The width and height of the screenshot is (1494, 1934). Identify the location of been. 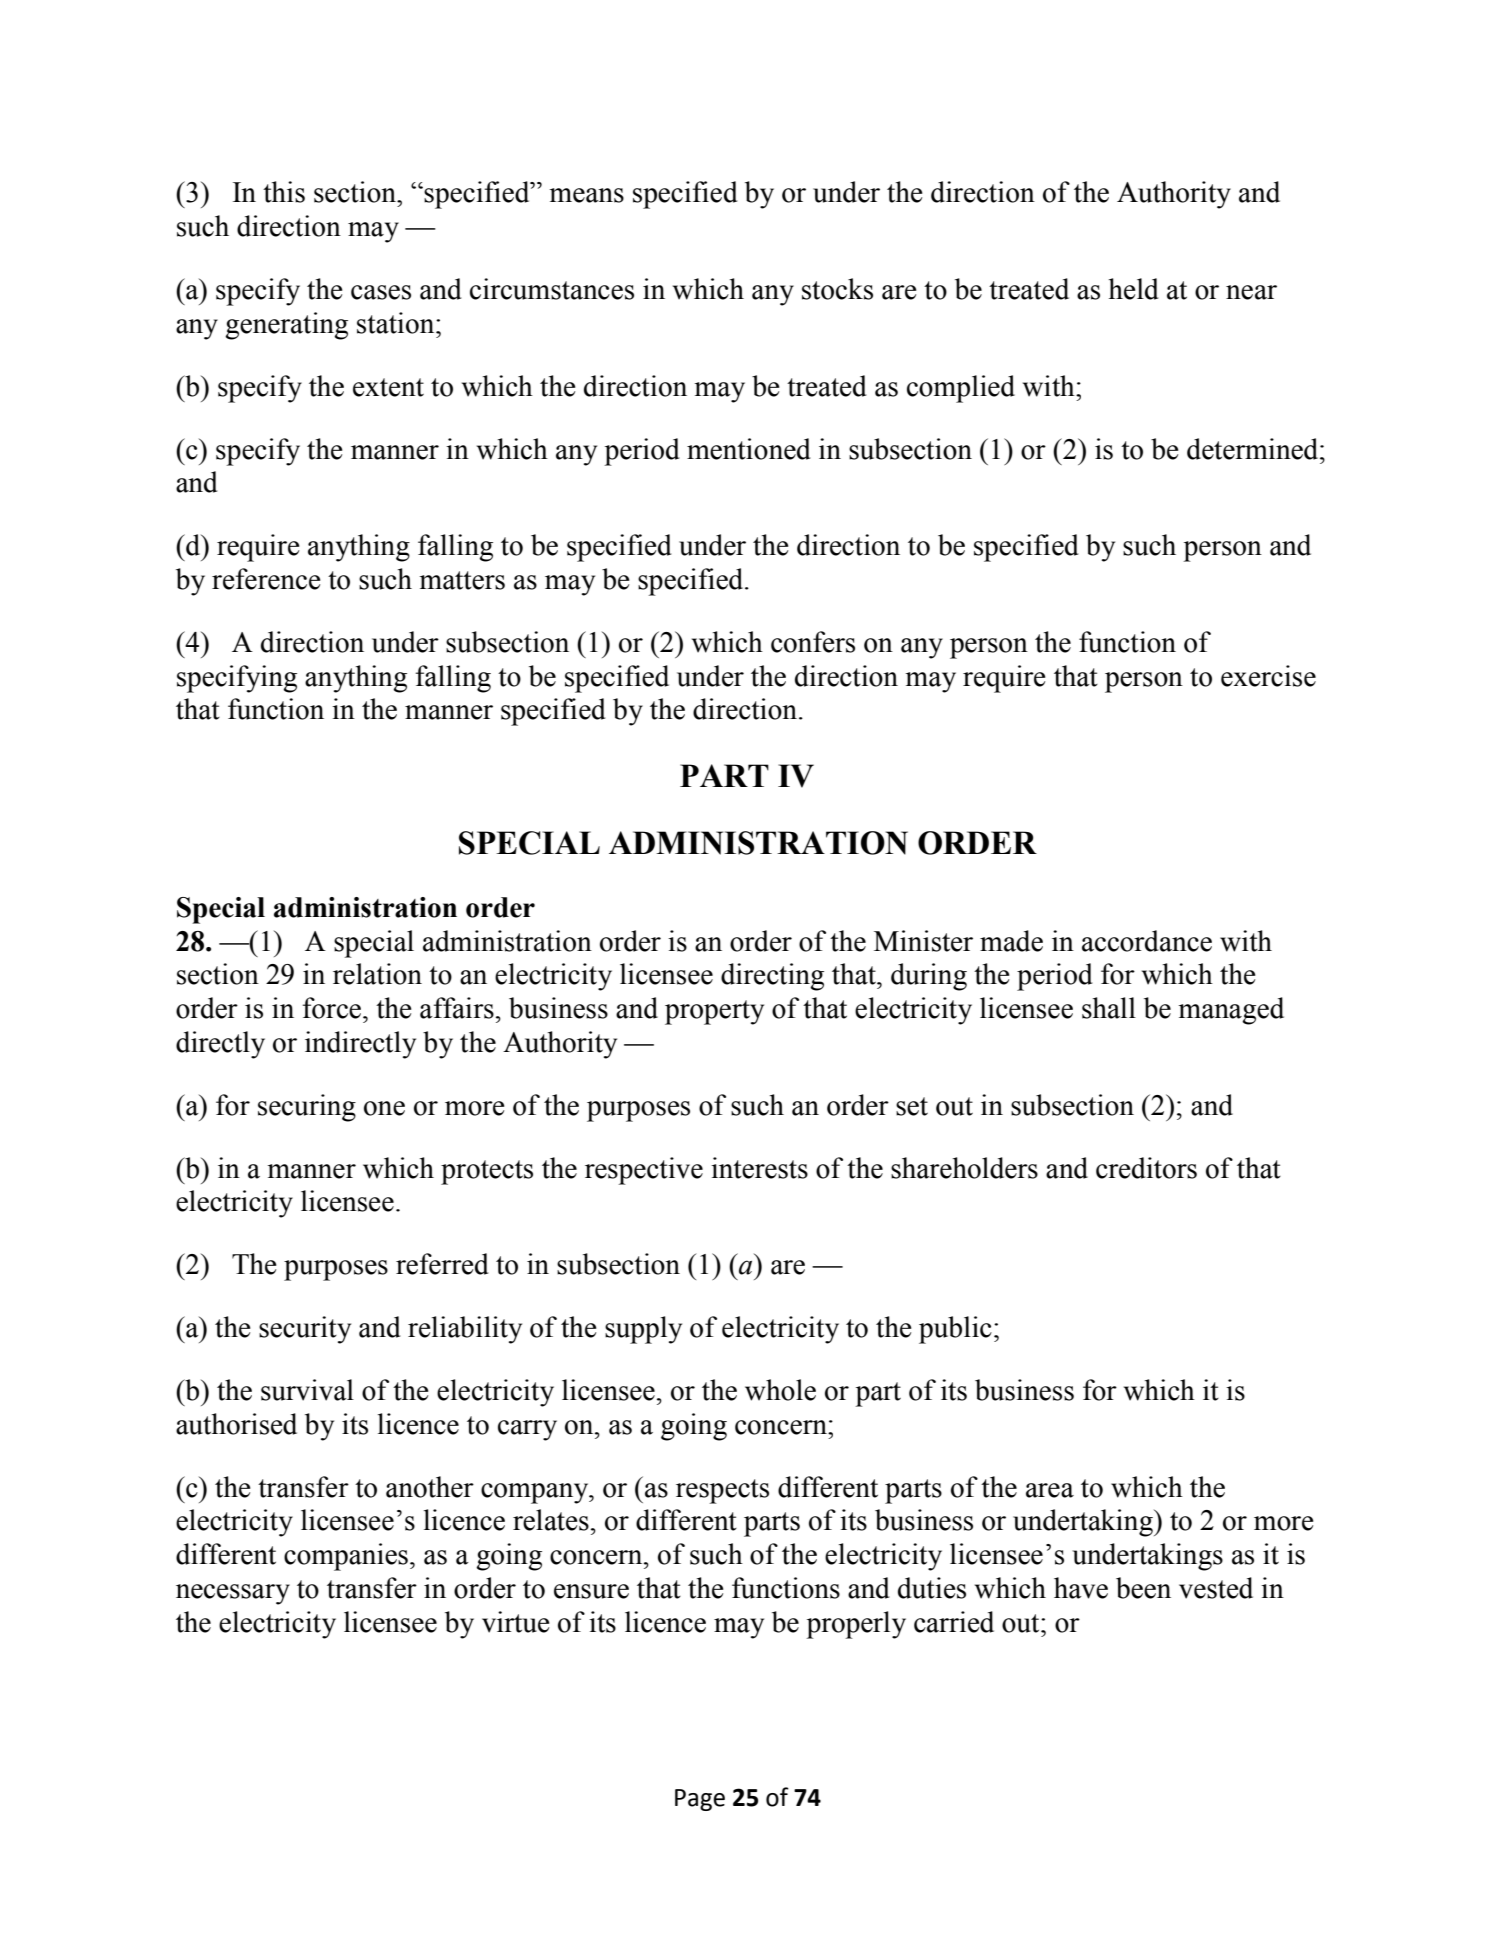
(1143, 1588).
